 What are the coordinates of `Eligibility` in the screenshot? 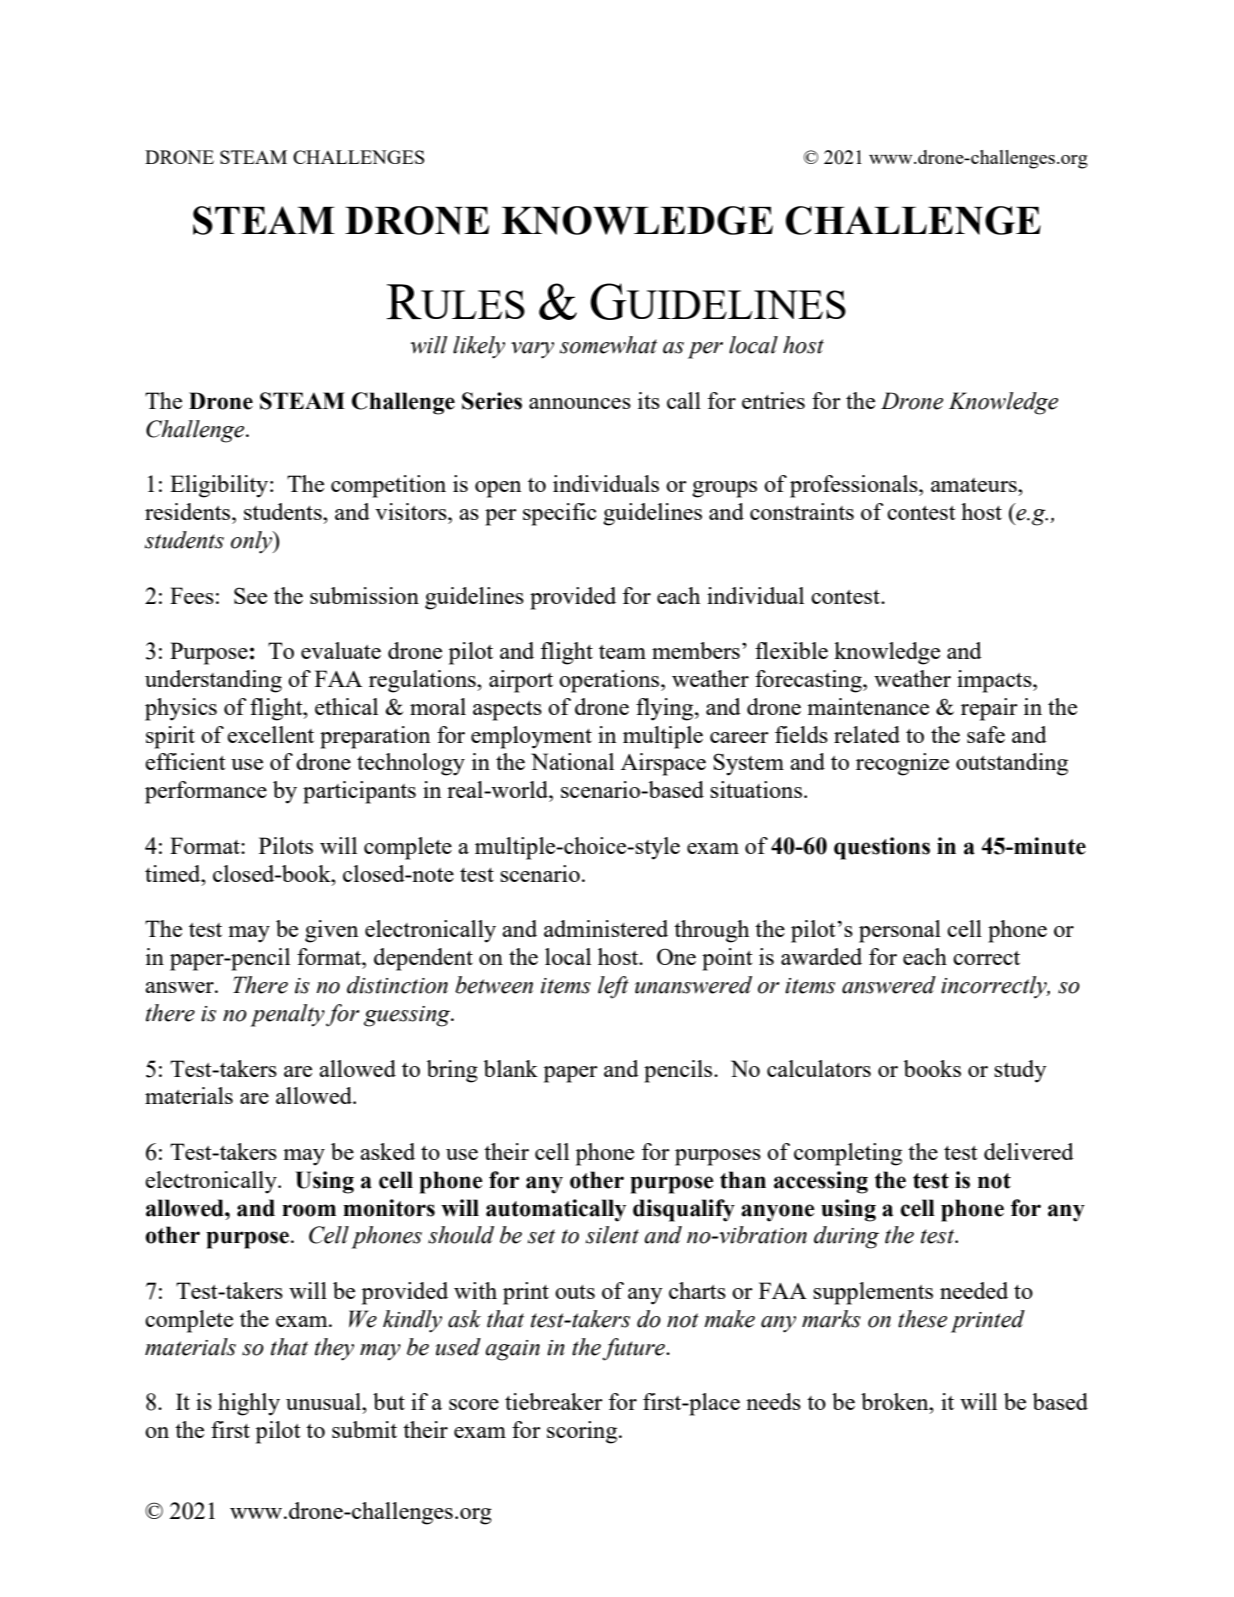 It's located at (220, 486).
